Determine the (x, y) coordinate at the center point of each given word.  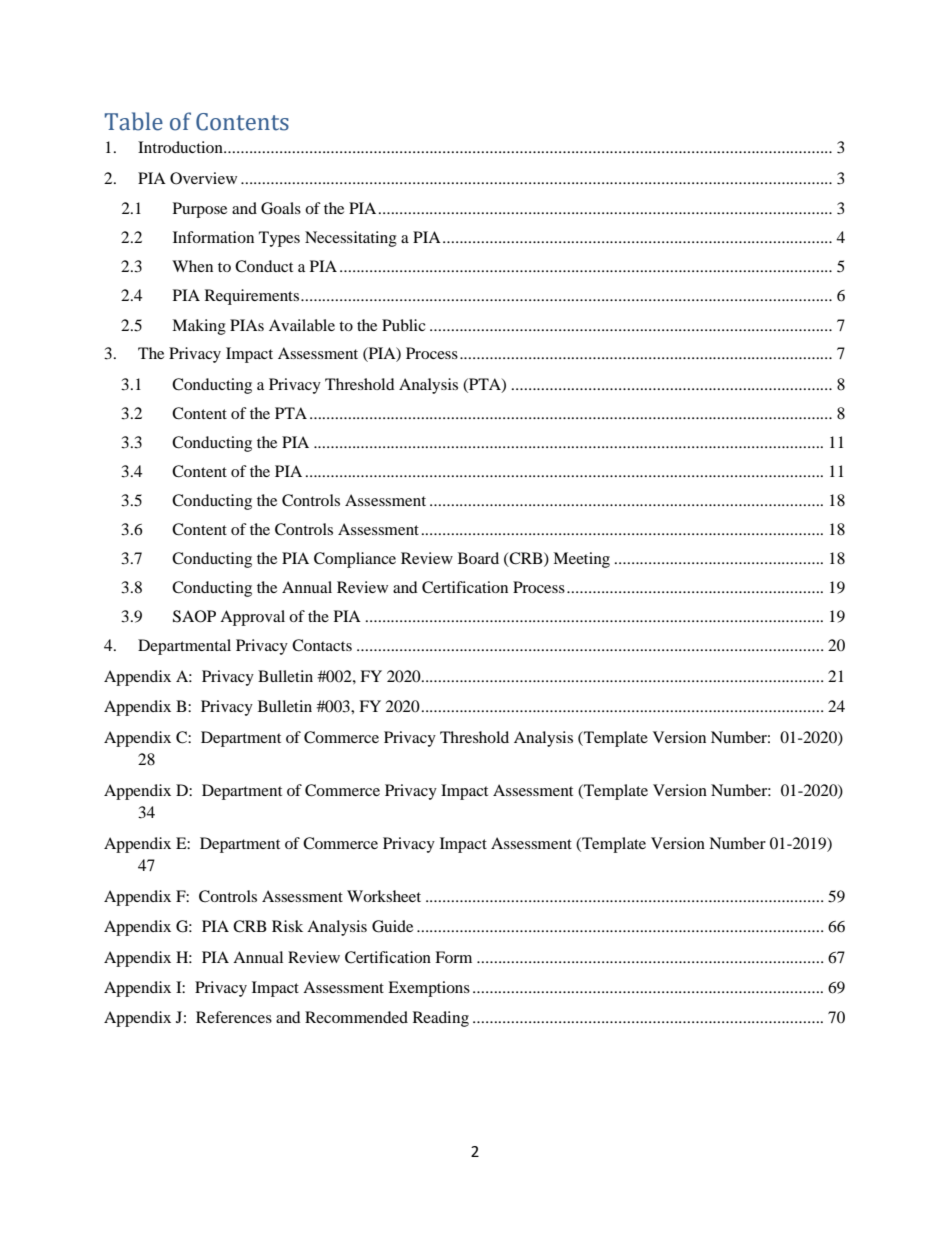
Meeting (581, 560)
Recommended (356, 1017)
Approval (252, 618)
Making (199, 327)
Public (404, 325)
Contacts (322, 645)
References (234, 1017)
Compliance (355, 560)
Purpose (200, 210)
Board (478, 558)
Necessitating (351, 239)
